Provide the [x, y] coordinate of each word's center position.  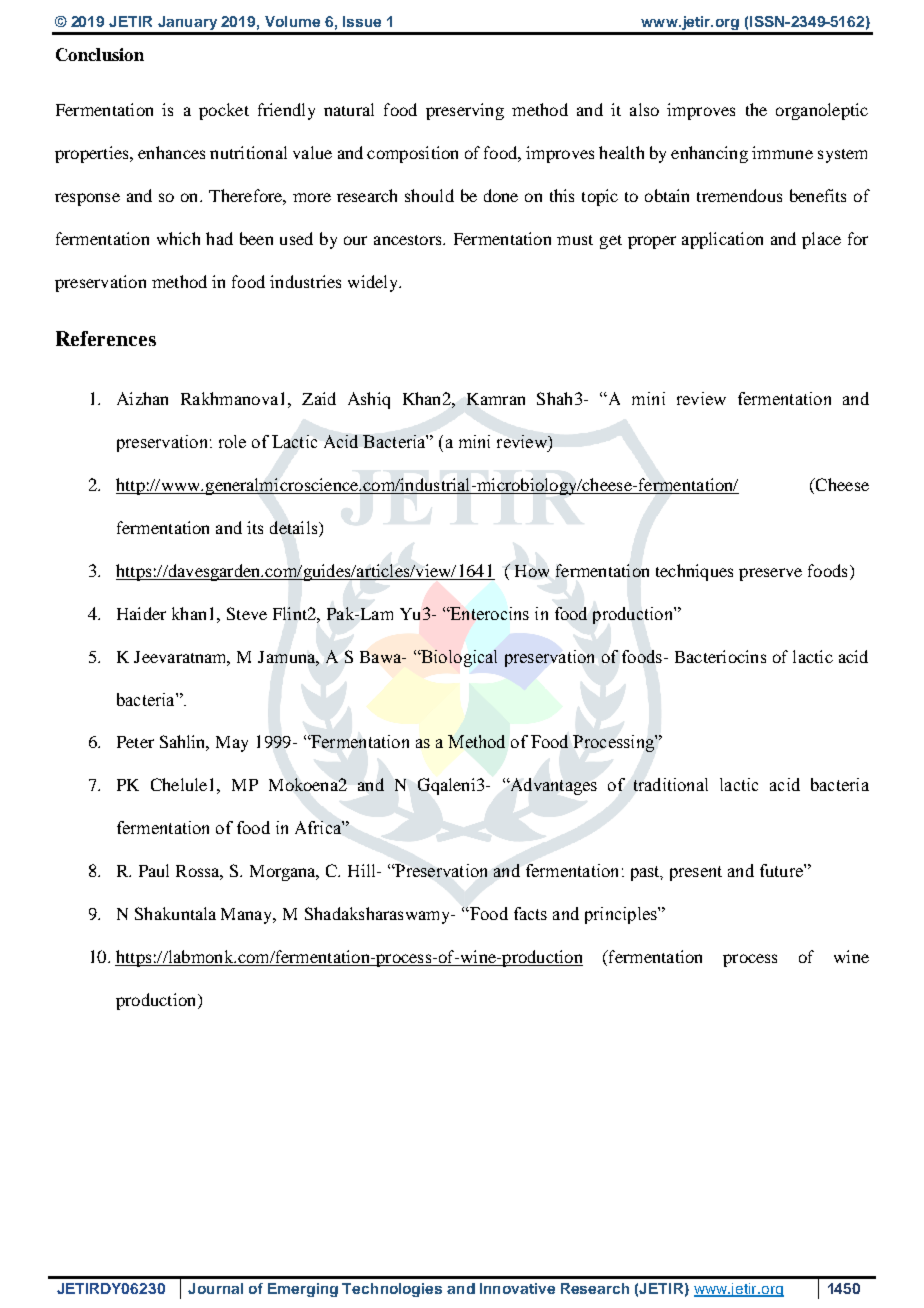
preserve [770, 574]
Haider [141, 613]
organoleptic [822, 111]
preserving [465, 111]
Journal [215, 1288]
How [532, 571]
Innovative [517, 1288]
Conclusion [100, 54]
